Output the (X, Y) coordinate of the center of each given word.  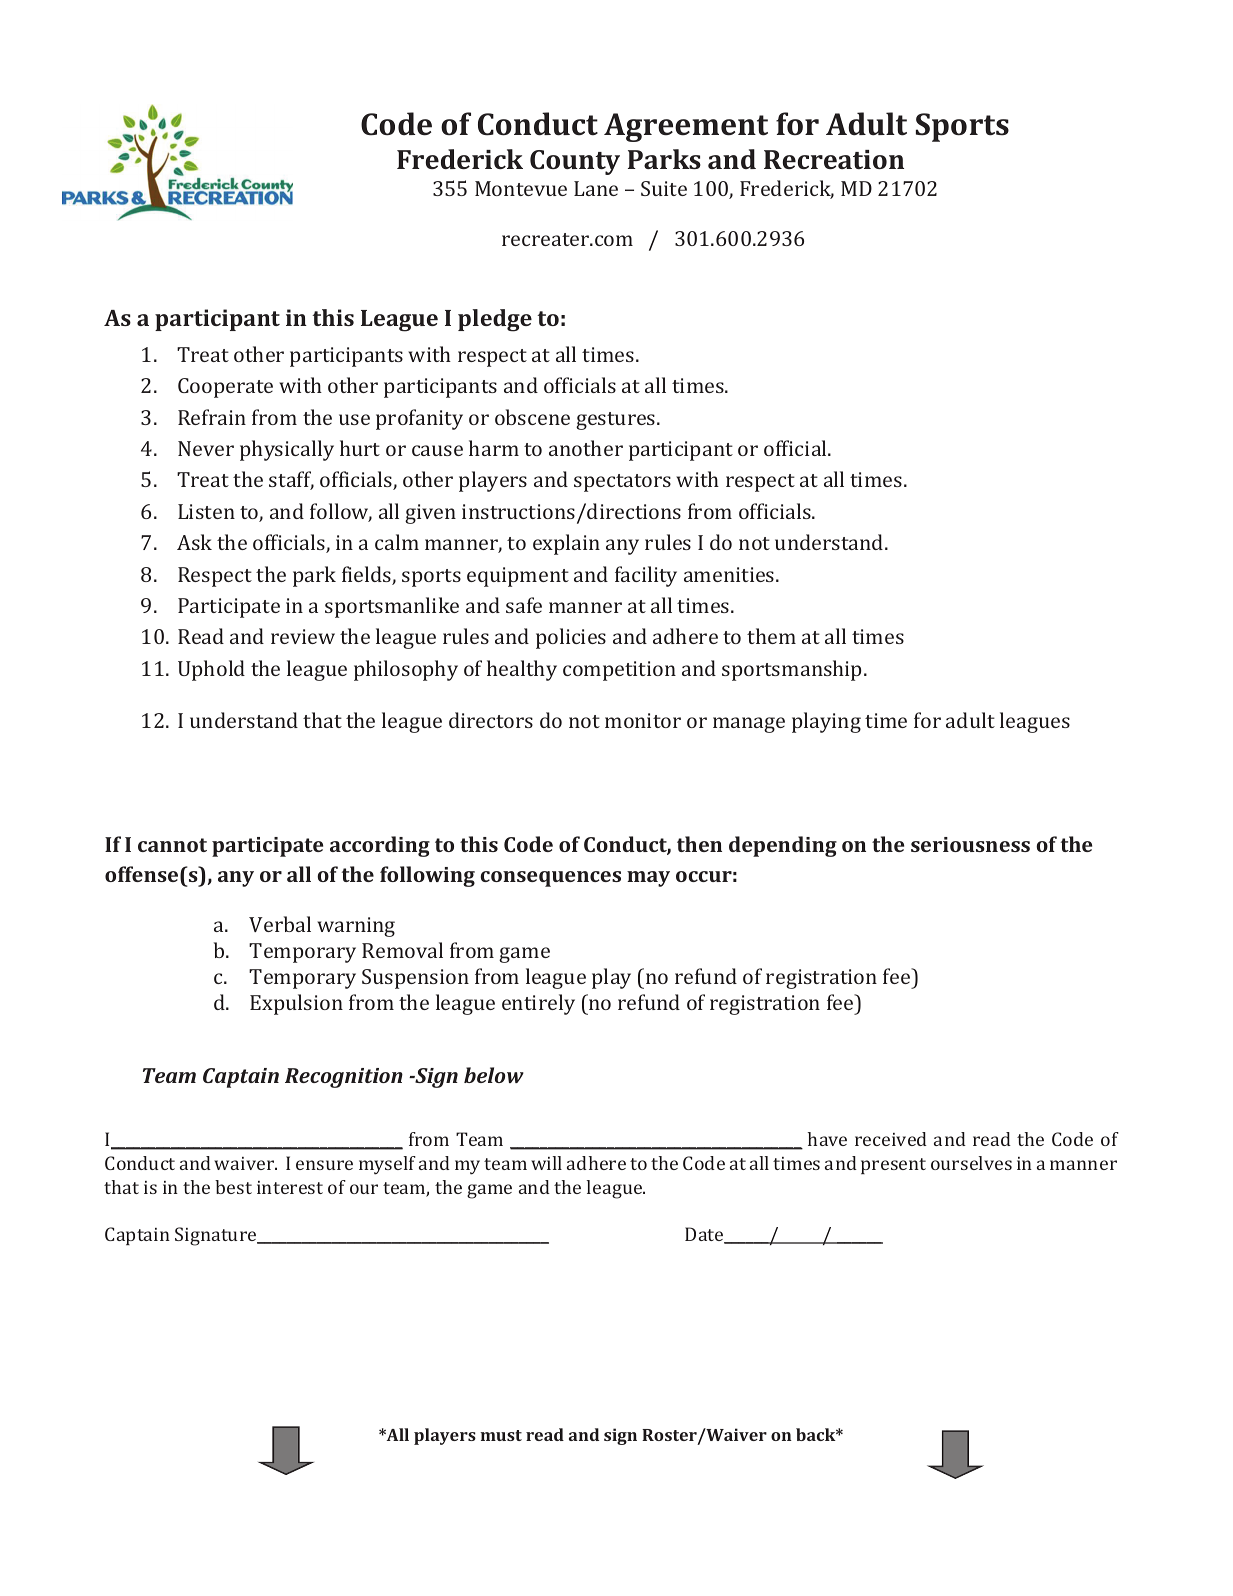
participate (267, 847)
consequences (551, 879)
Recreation (834, 159)
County (575, 162)
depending (783, 846)
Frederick (460, 159)
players (445, 1436)
